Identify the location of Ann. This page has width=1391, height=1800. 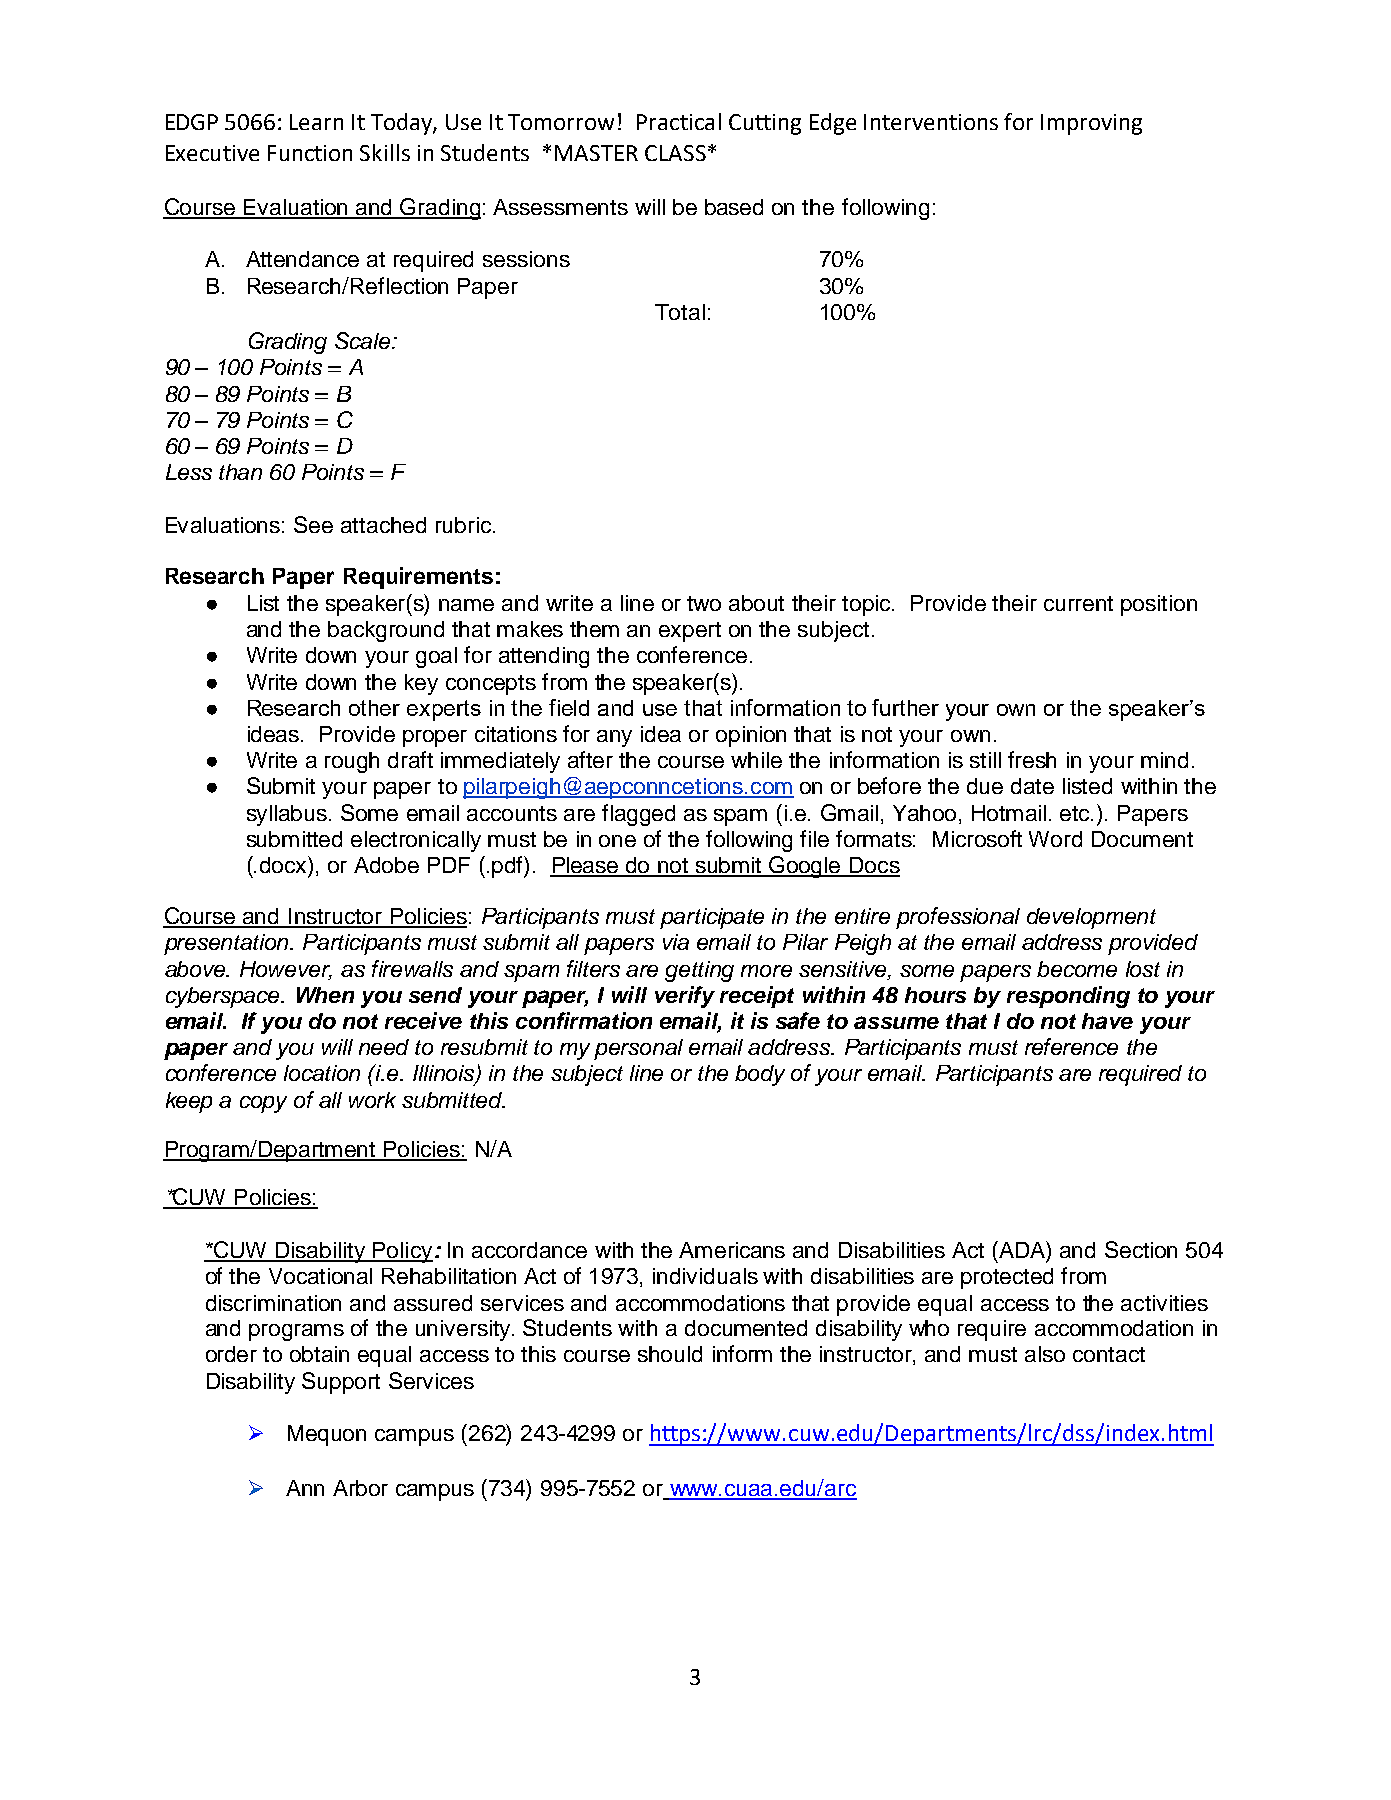
(305, 1488).
